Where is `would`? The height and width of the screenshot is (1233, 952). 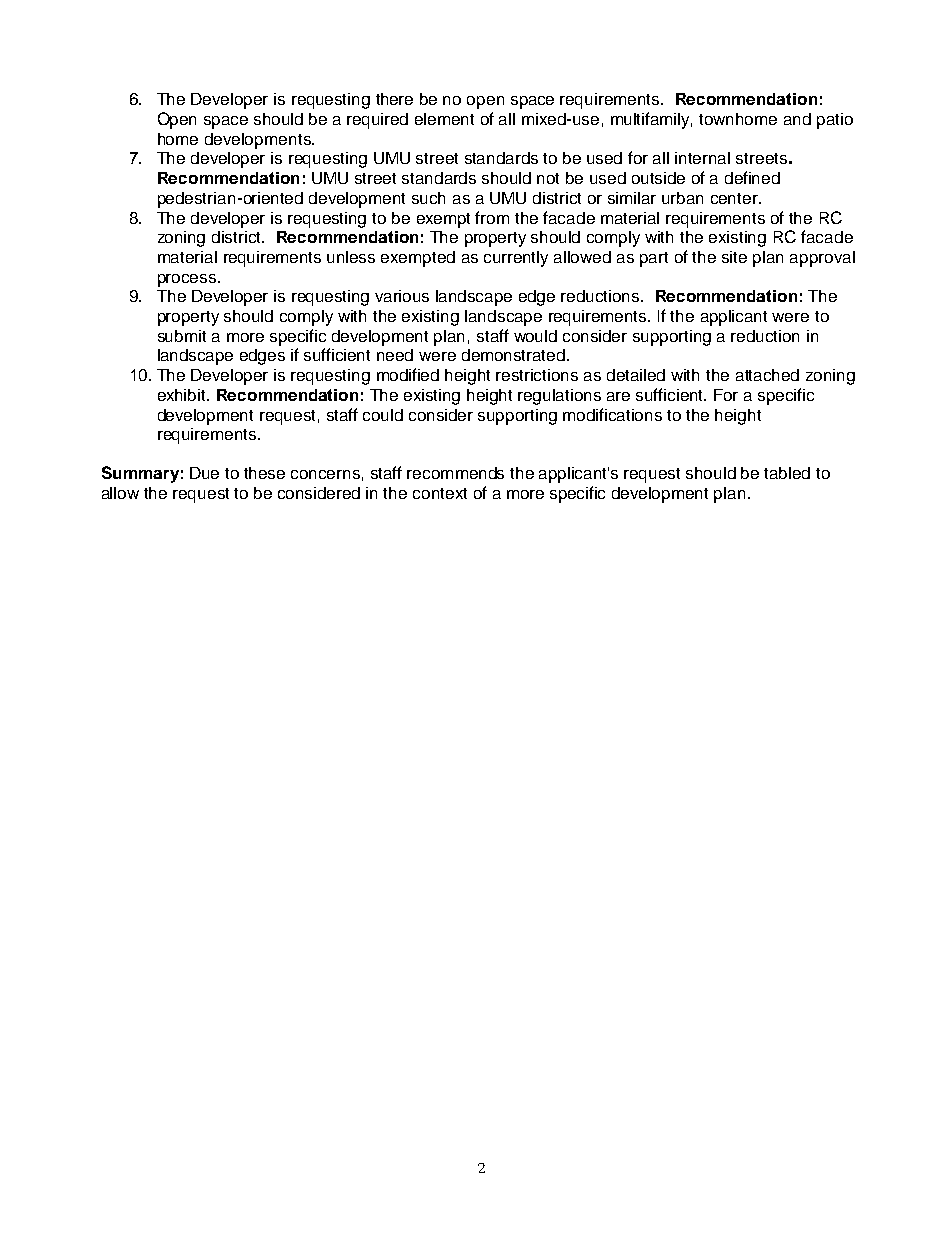
would is located at coordinates (535, 336).
